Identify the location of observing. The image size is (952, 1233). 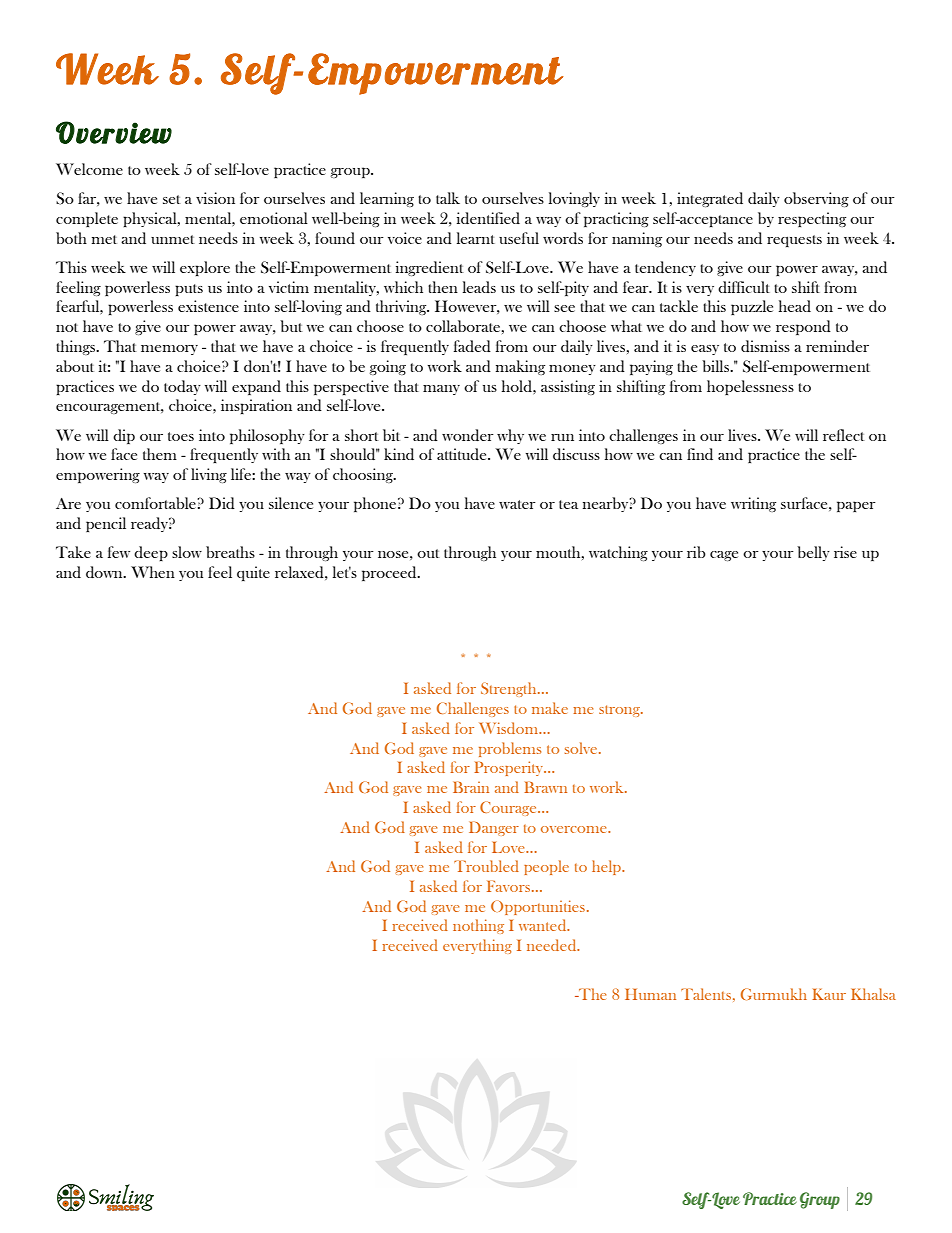
(816, 199).
